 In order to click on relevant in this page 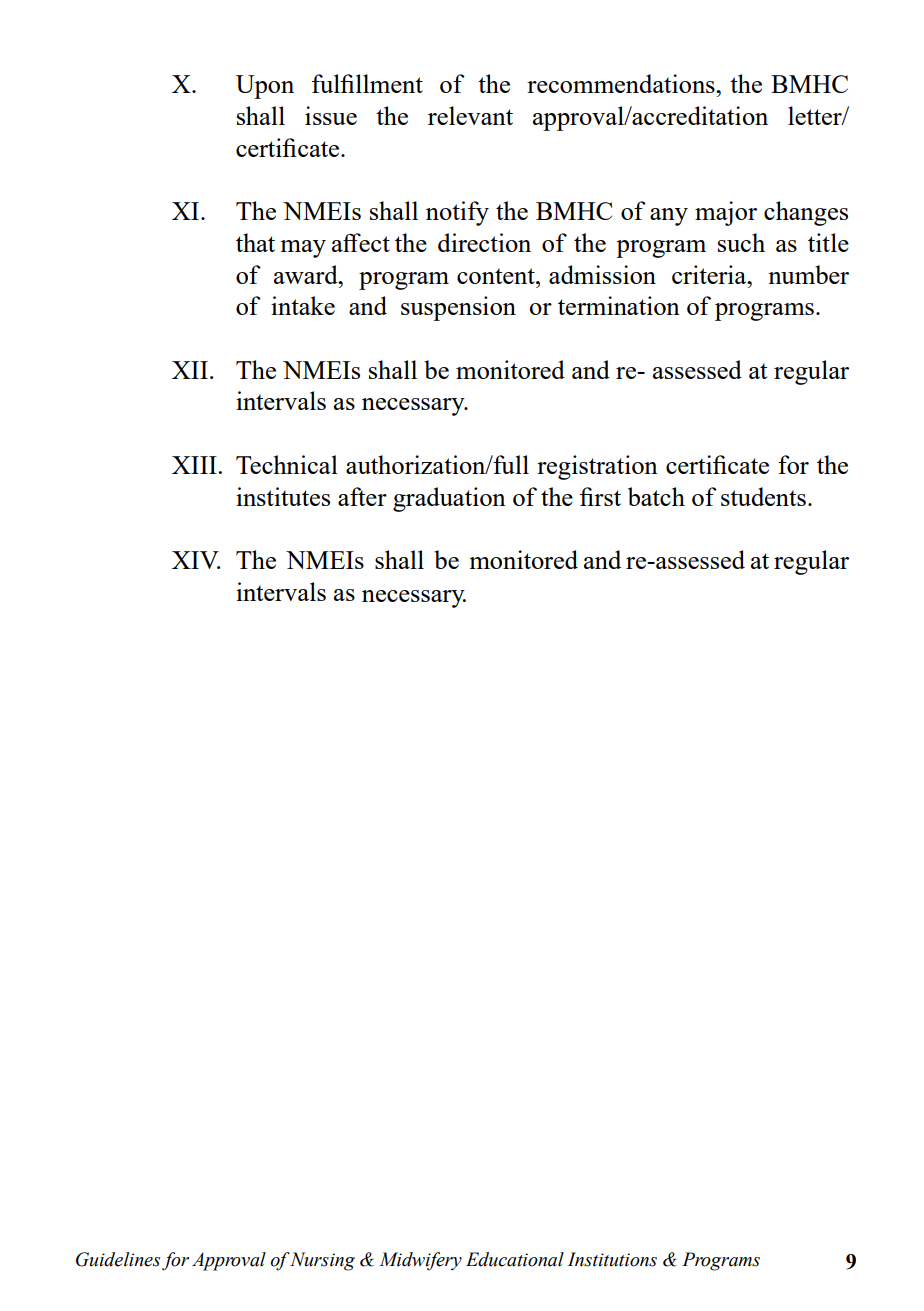, I will do `click(470, 115)`.
